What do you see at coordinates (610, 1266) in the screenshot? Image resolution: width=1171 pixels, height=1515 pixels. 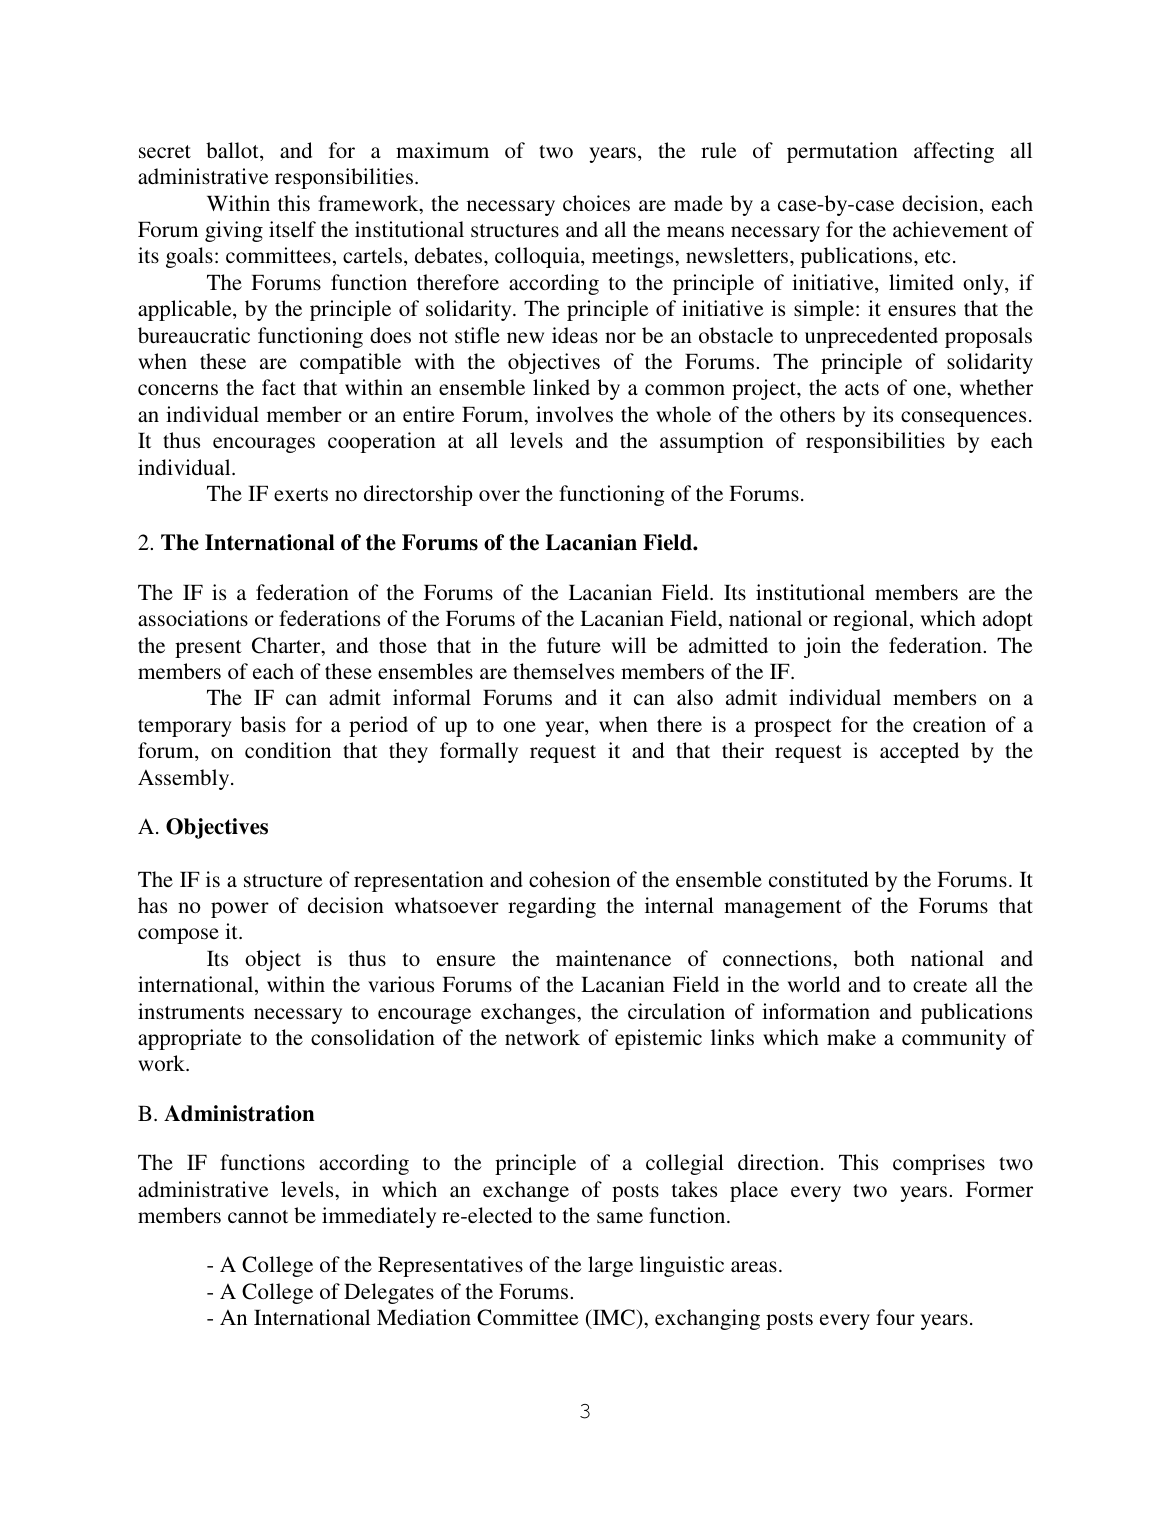 I see `large` at bounding box center [610, 1266].
